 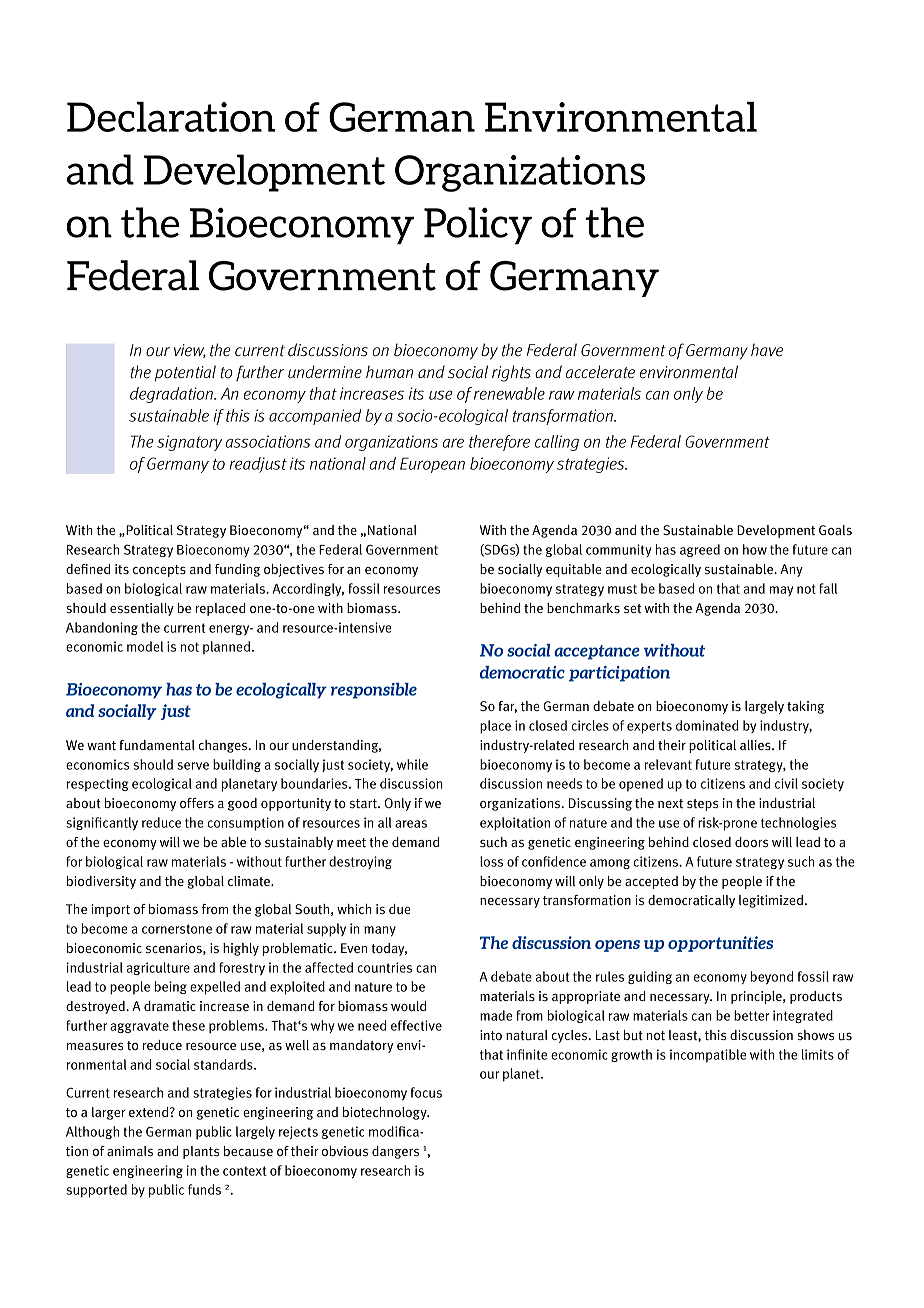 I want to click on view, so click(x=190, y=351).
